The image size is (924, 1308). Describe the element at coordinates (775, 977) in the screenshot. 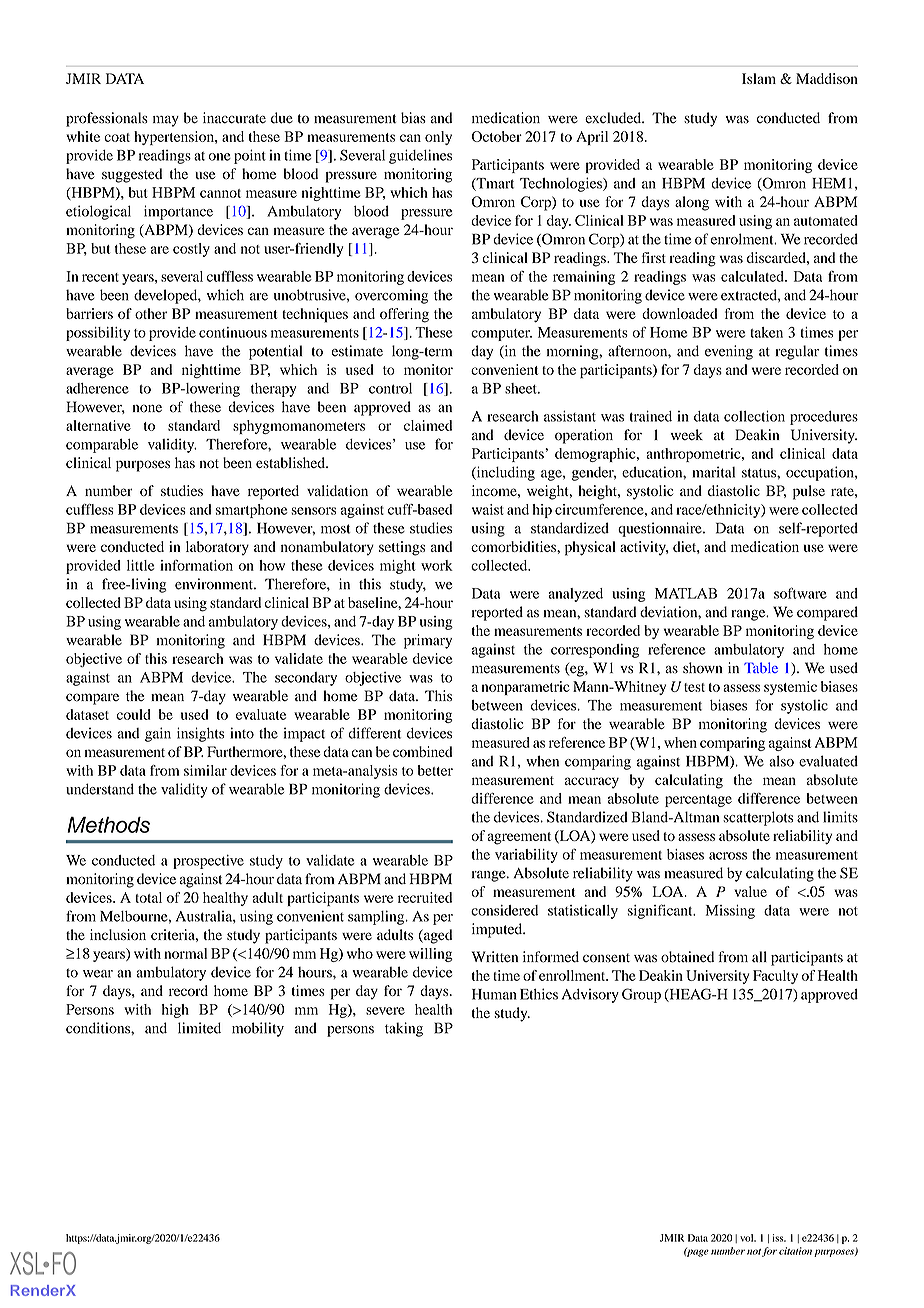

I see `Faculty` at that location.
